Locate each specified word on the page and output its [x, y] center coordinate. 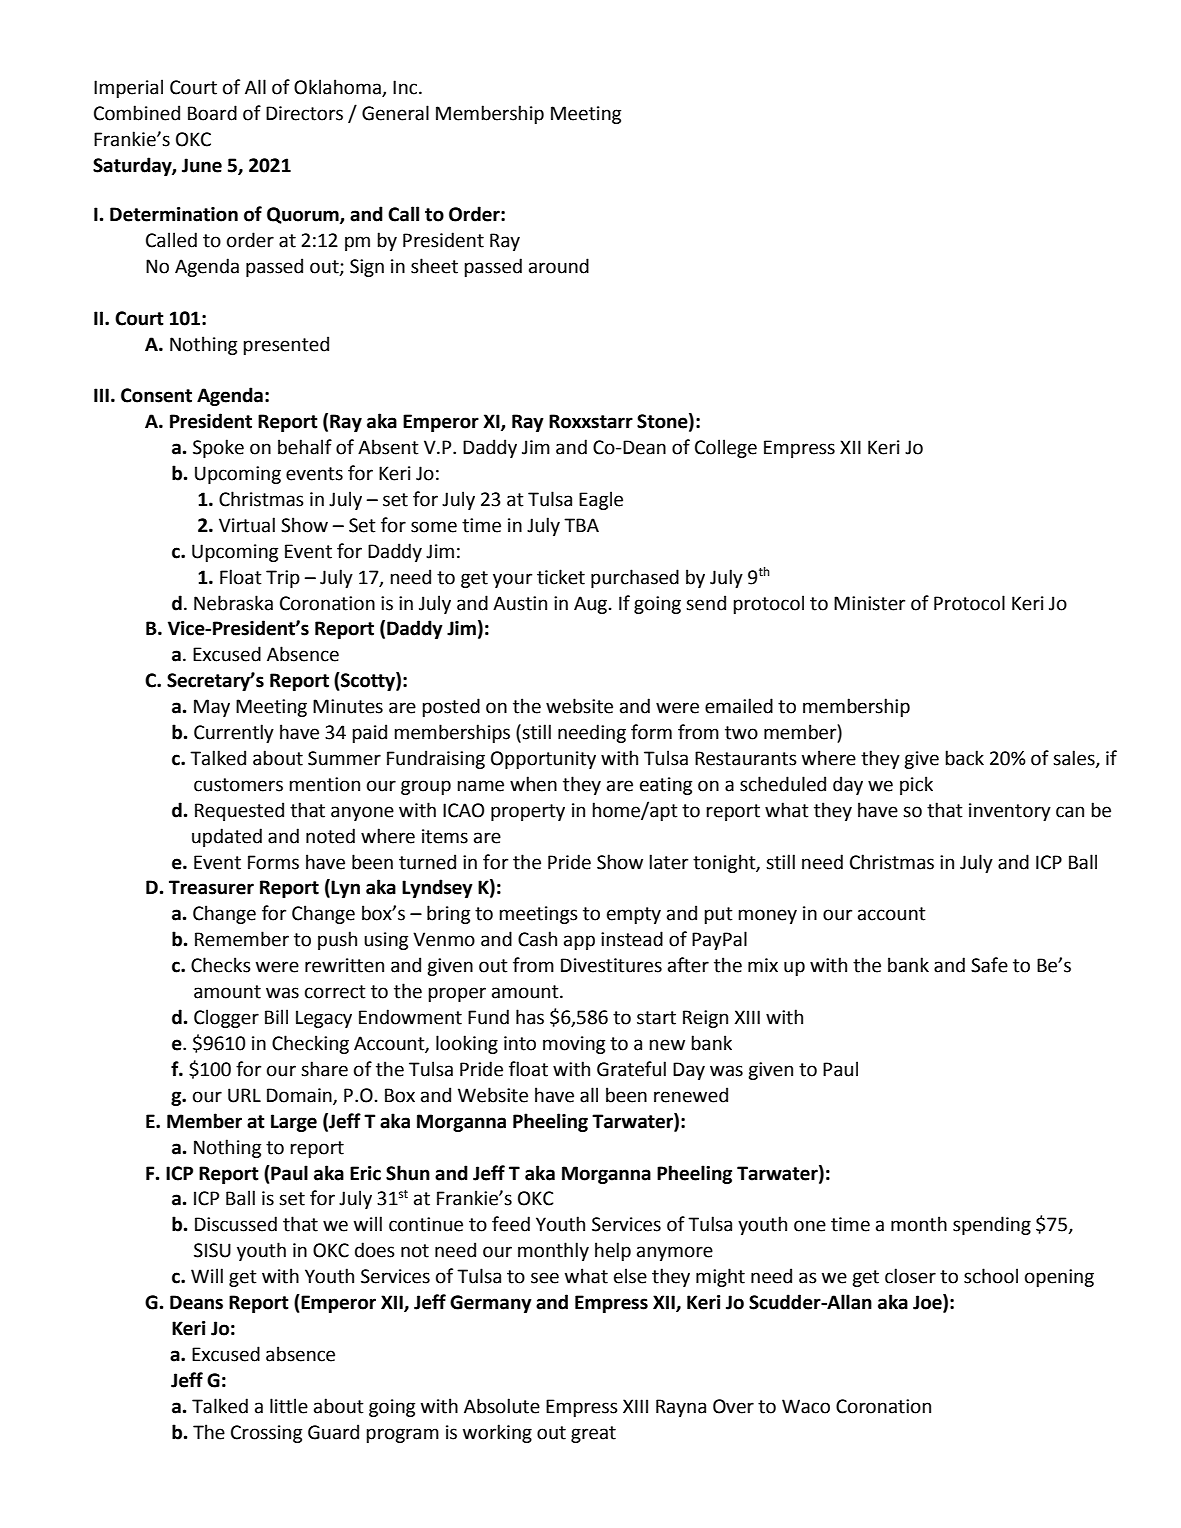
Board [212, 113]
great [593, 1434]
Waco [806, 1406]
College [726, 448]
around [559, 266]
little [289, 1406]
